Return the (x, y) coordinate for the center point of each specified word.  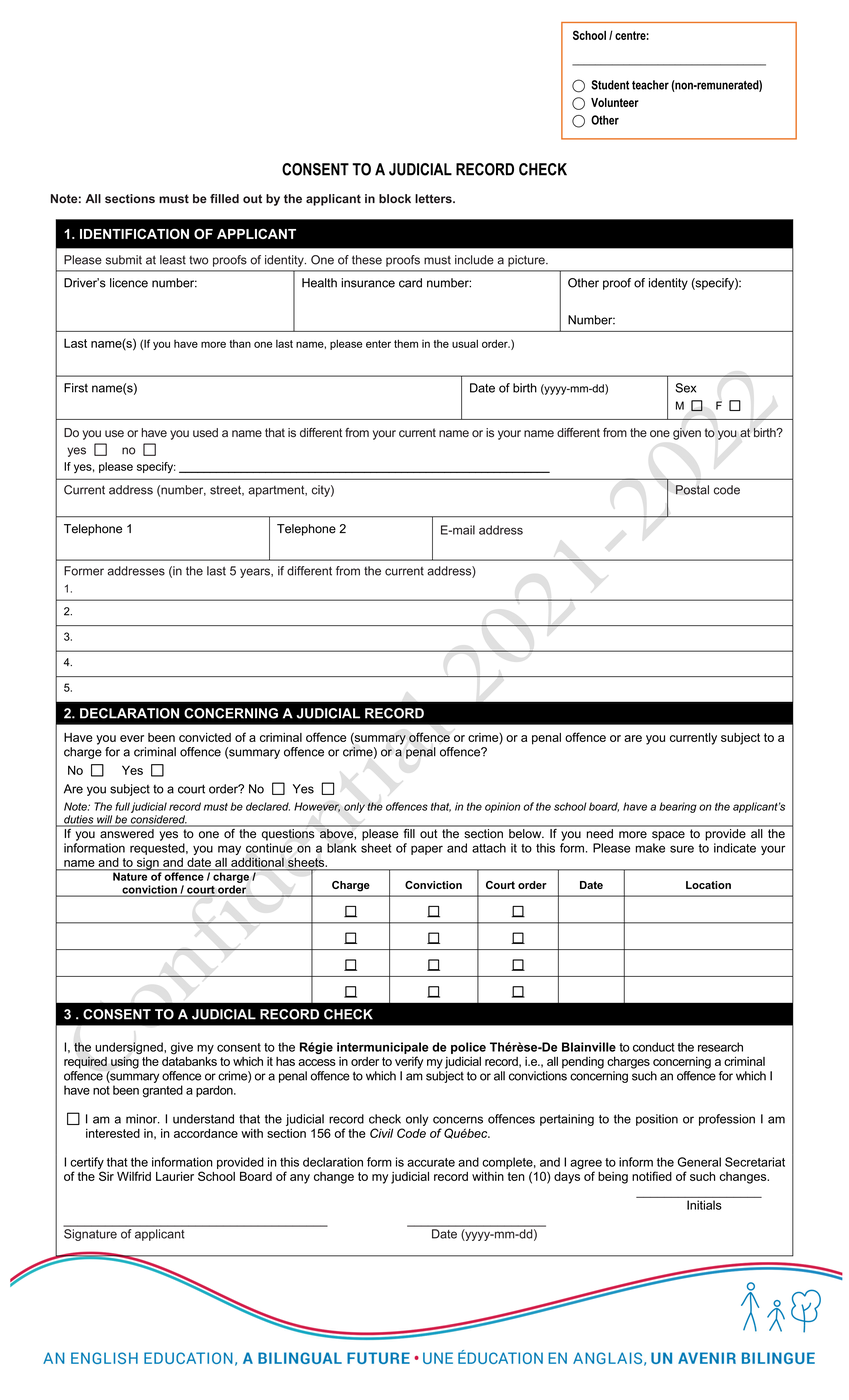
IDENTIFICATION (134, 233)
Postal (692, 490)
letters (434, 199)
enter (378, 344)
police (468, 1048)
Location (708, 885)
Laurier (175, 1176)
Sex (685, 388)
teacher (650, 85)
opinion (502, 807)
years (256, 573)
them (406, 343)
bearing (678, 807)
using (125, 1063)
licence (129, 283)
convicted (205, 737)
